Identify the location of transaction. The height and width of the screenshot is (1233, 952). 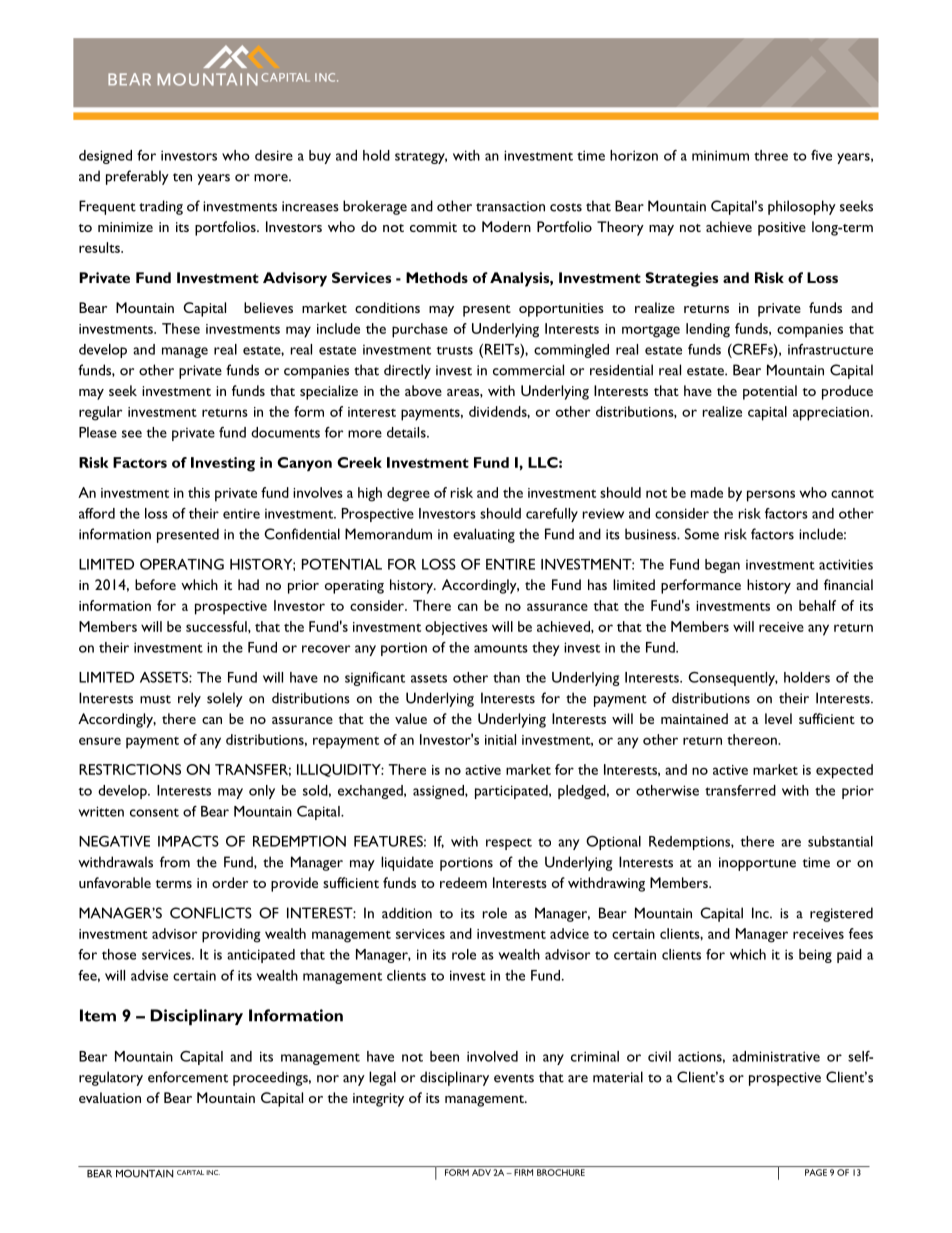
(510, 206).
